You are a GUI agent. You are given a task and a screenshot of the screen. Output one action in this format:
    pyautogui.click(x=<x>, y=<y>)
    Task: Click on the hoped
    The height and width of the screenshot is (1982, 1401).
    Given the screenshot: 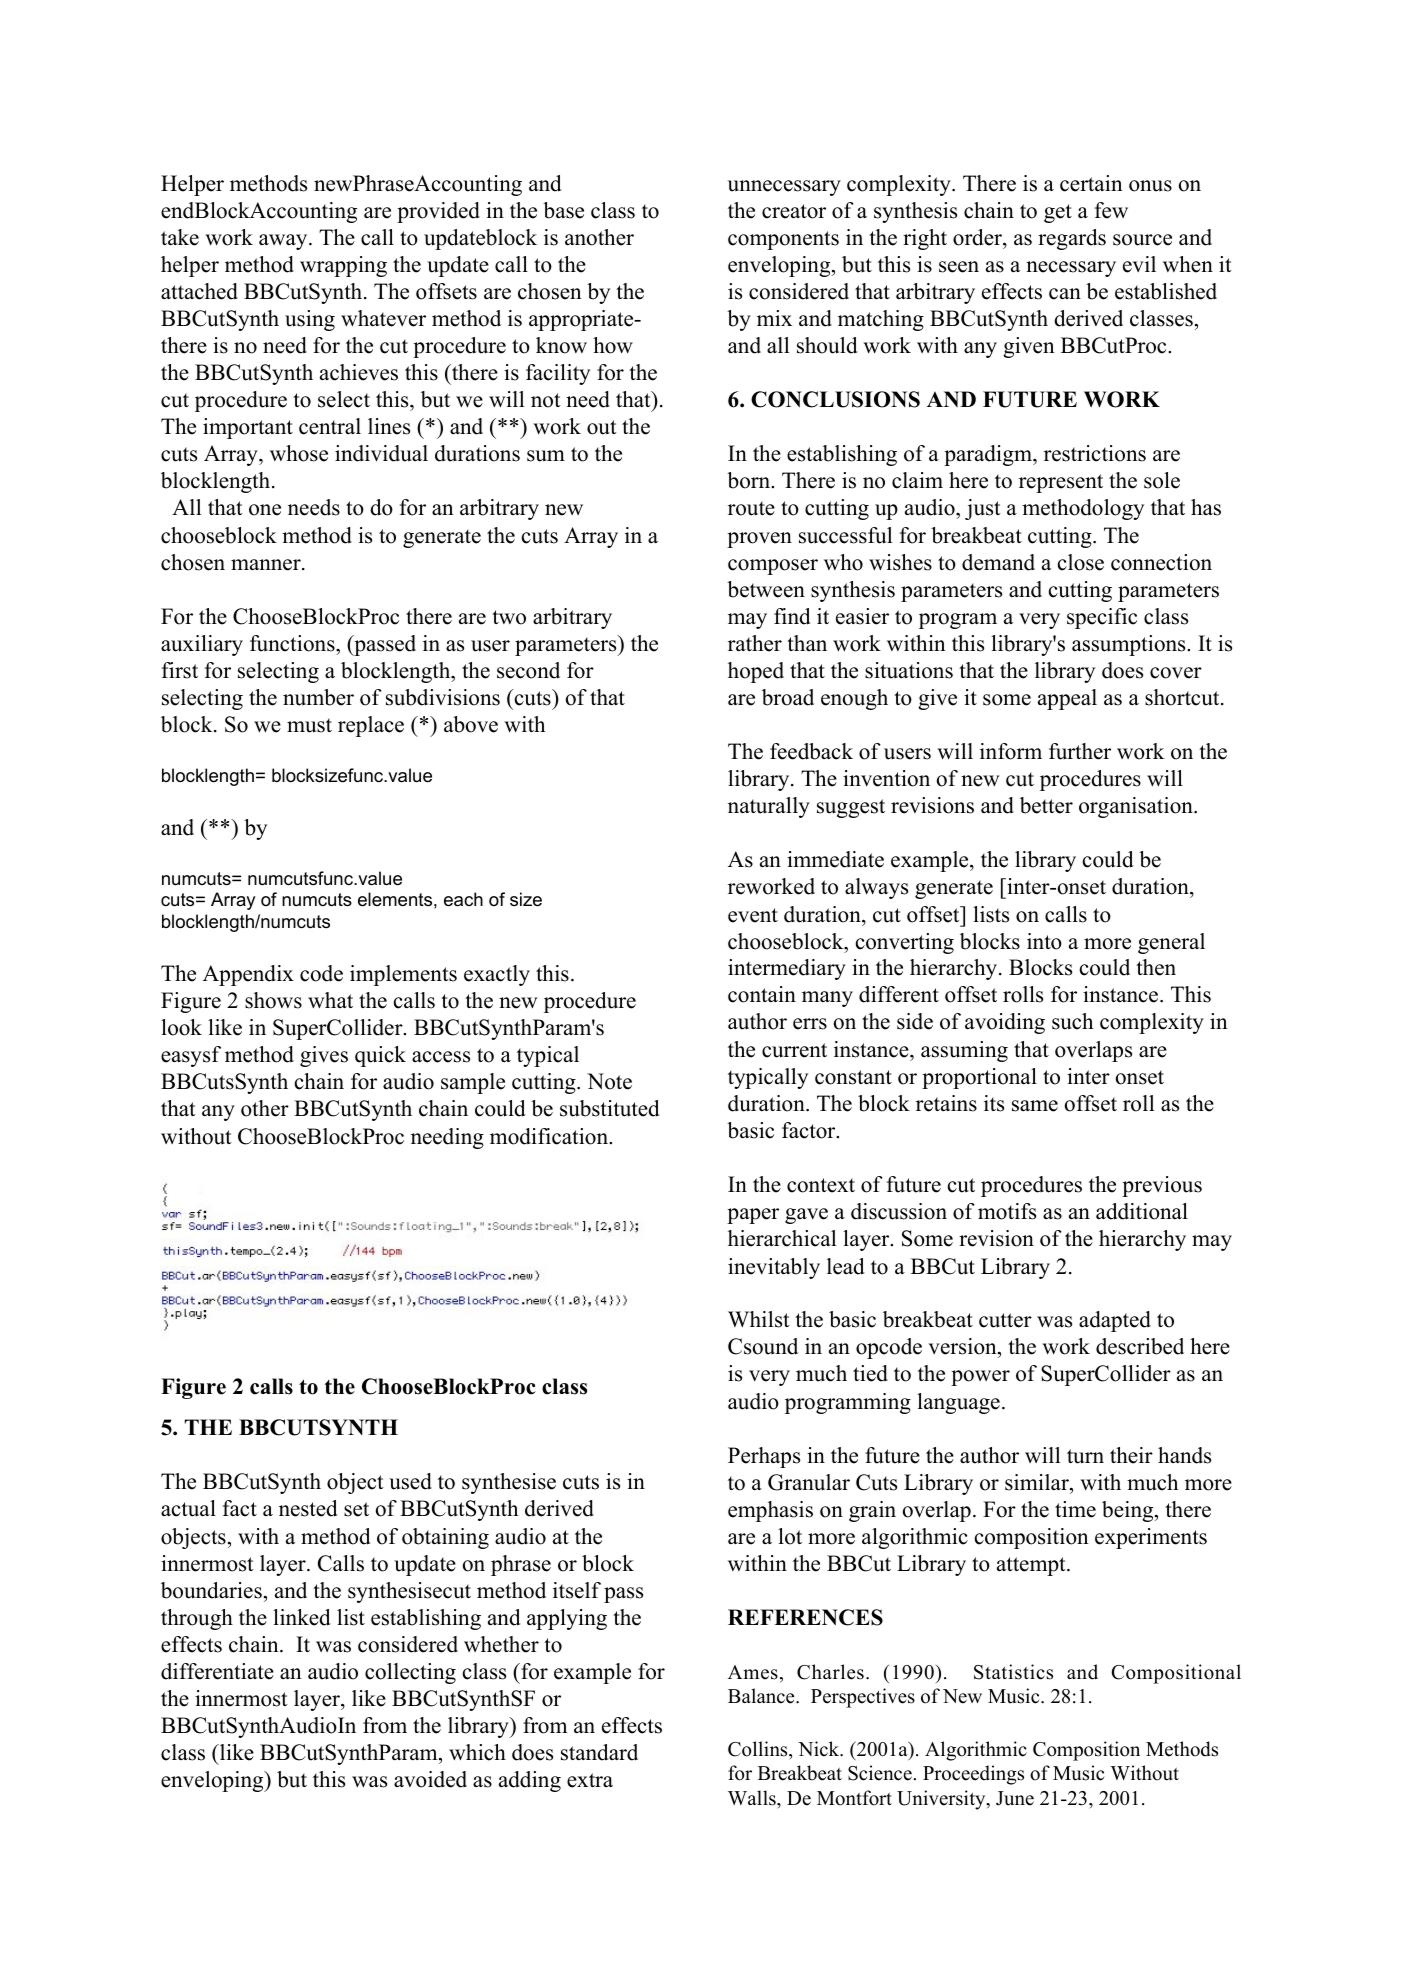 What is the action you would take?
    pyautogui.click(x=756, y=672)
